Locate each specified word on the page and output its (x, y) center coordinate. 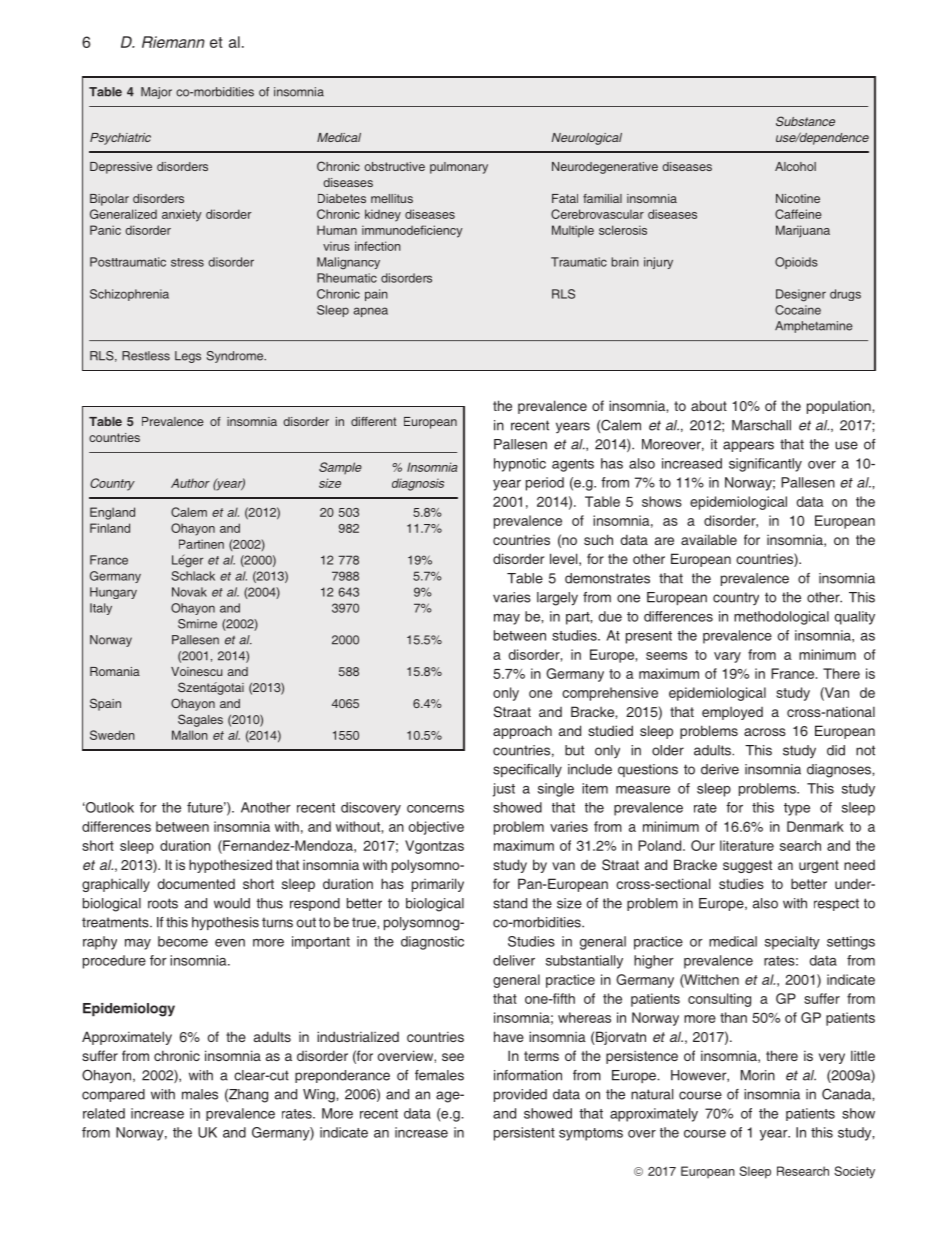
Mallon (190, 735)
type (797, 809)
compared (113, 1095)
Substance (805, 121)
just (504, 790)
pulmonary (459, 168)
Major (156, 93)
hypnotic (520, 465)
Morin (758, 1075)
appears (748, 446)
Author (190, 483)
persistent (524, 1134)
